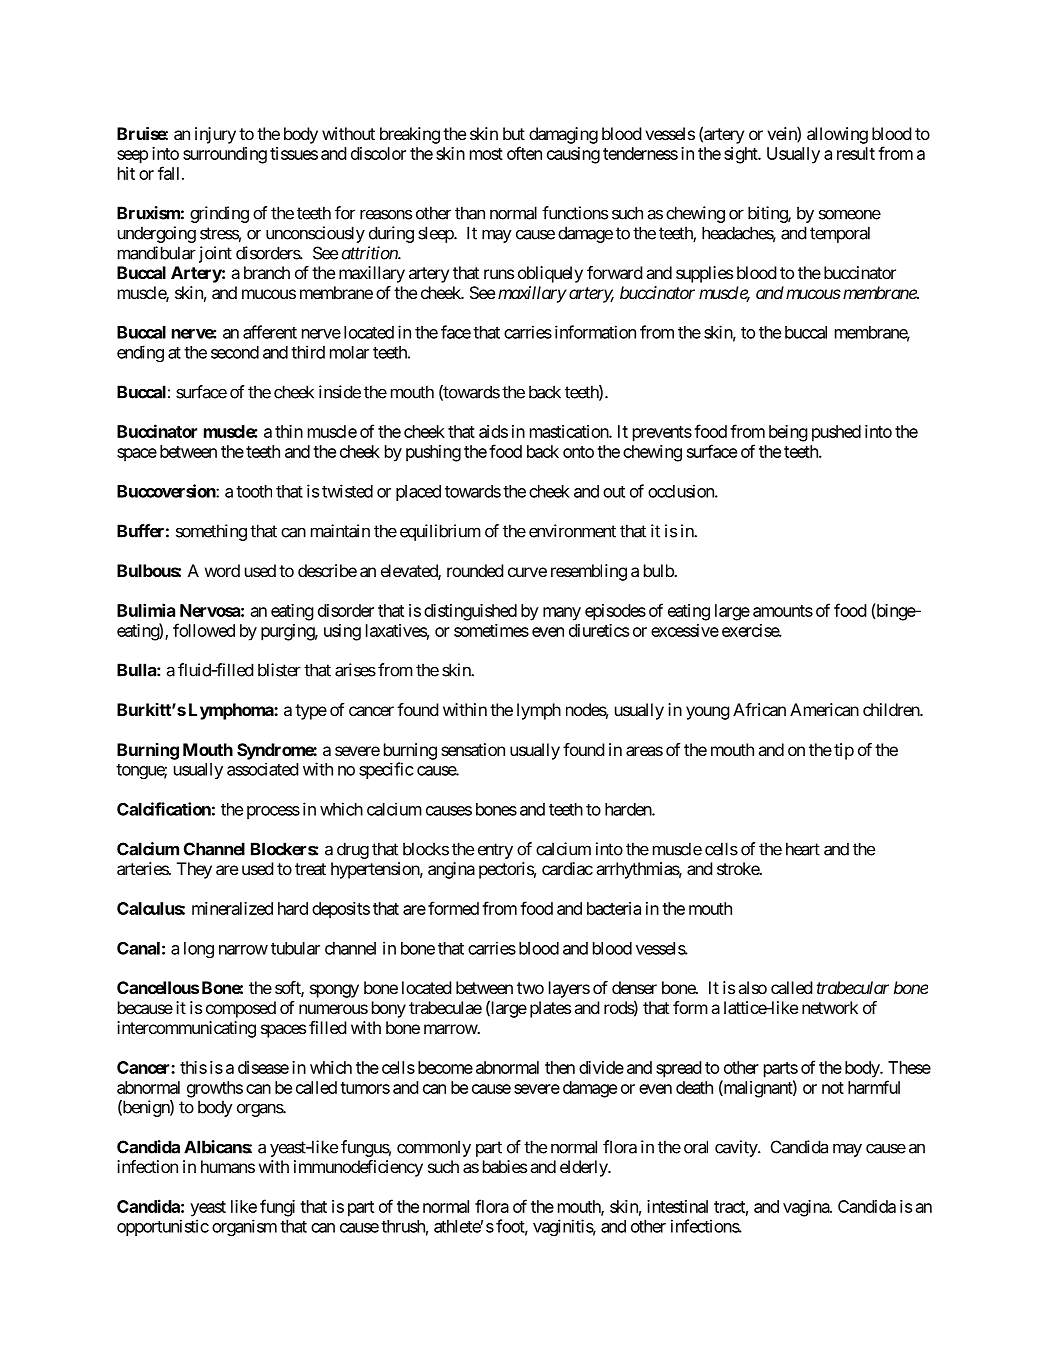 This screenshot has width=1057, height=1368. What do you see at coordinates (491, 630) in the screenshot?
I see `sometimes` at bounding box center [491, 630].
